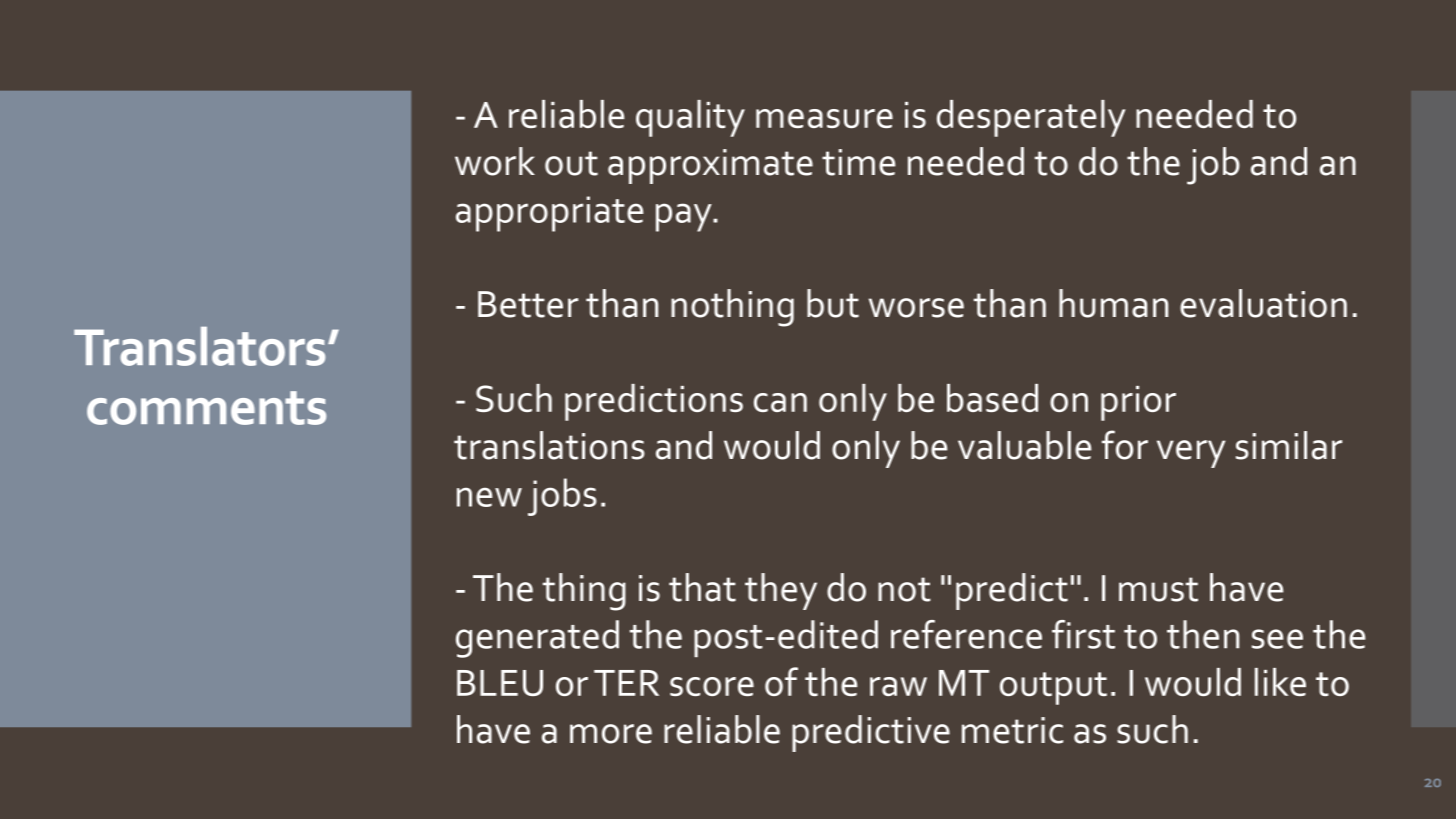 This screenshot has width=1456, height=819. Describe the element at coordinates (780, 402) in the screenshot. I see `can` at that location.
